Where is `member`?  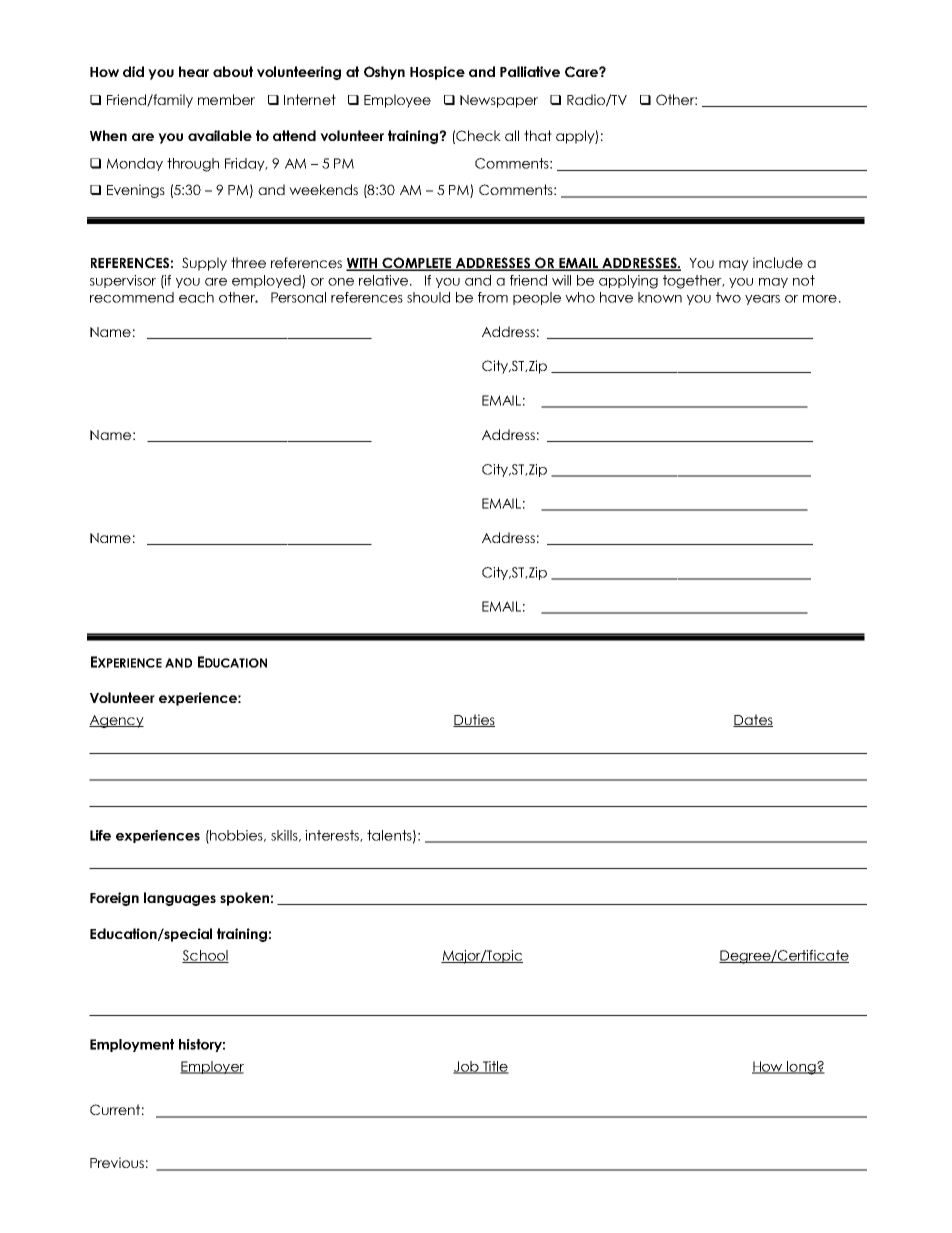
member is located at coordinates (226, 99).
